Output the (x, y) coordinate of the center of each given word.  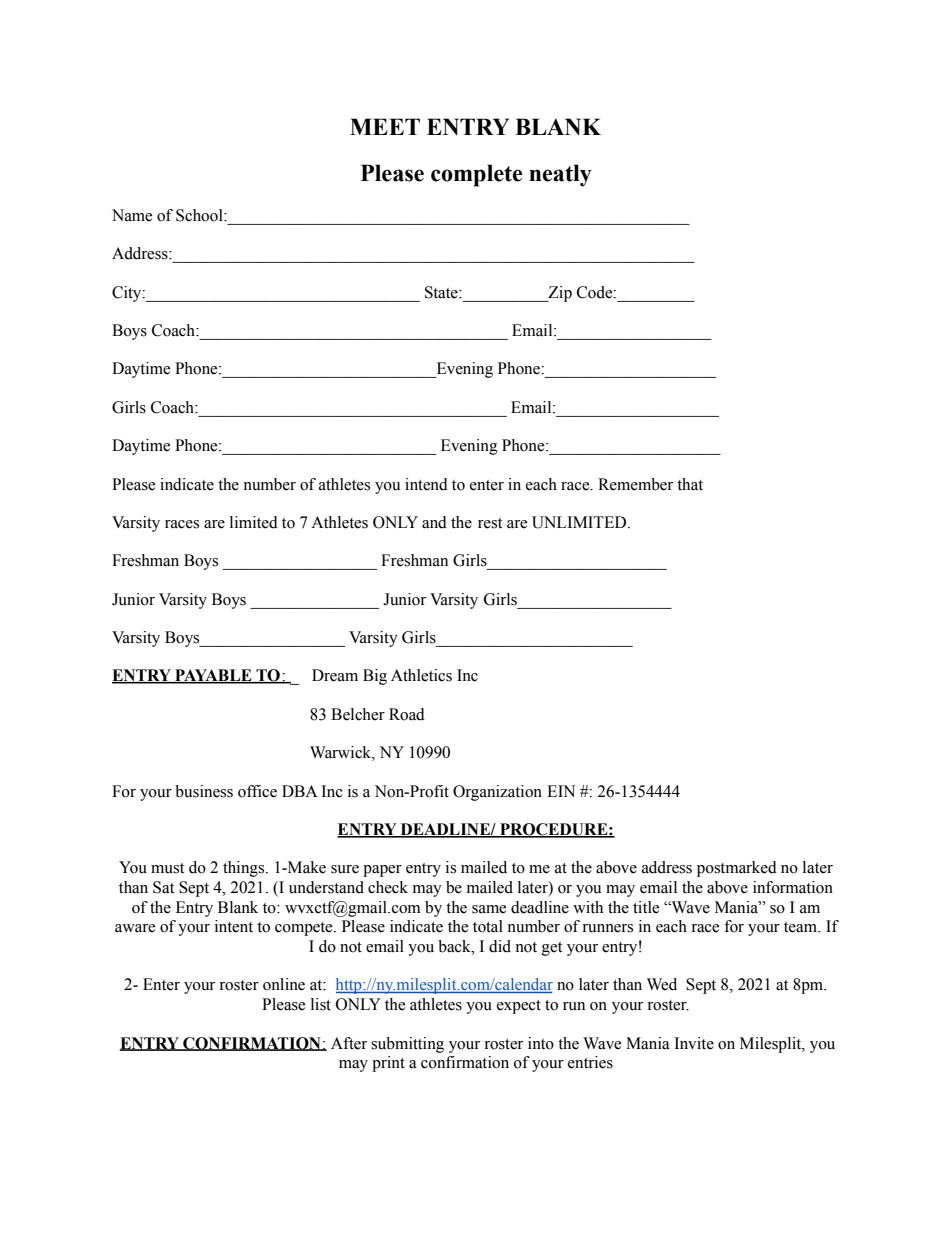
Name (132, 215)
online (284, 984)
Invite (694, 1043)
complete (477, 175)
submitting (407, 1045)
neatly (560, 175)
